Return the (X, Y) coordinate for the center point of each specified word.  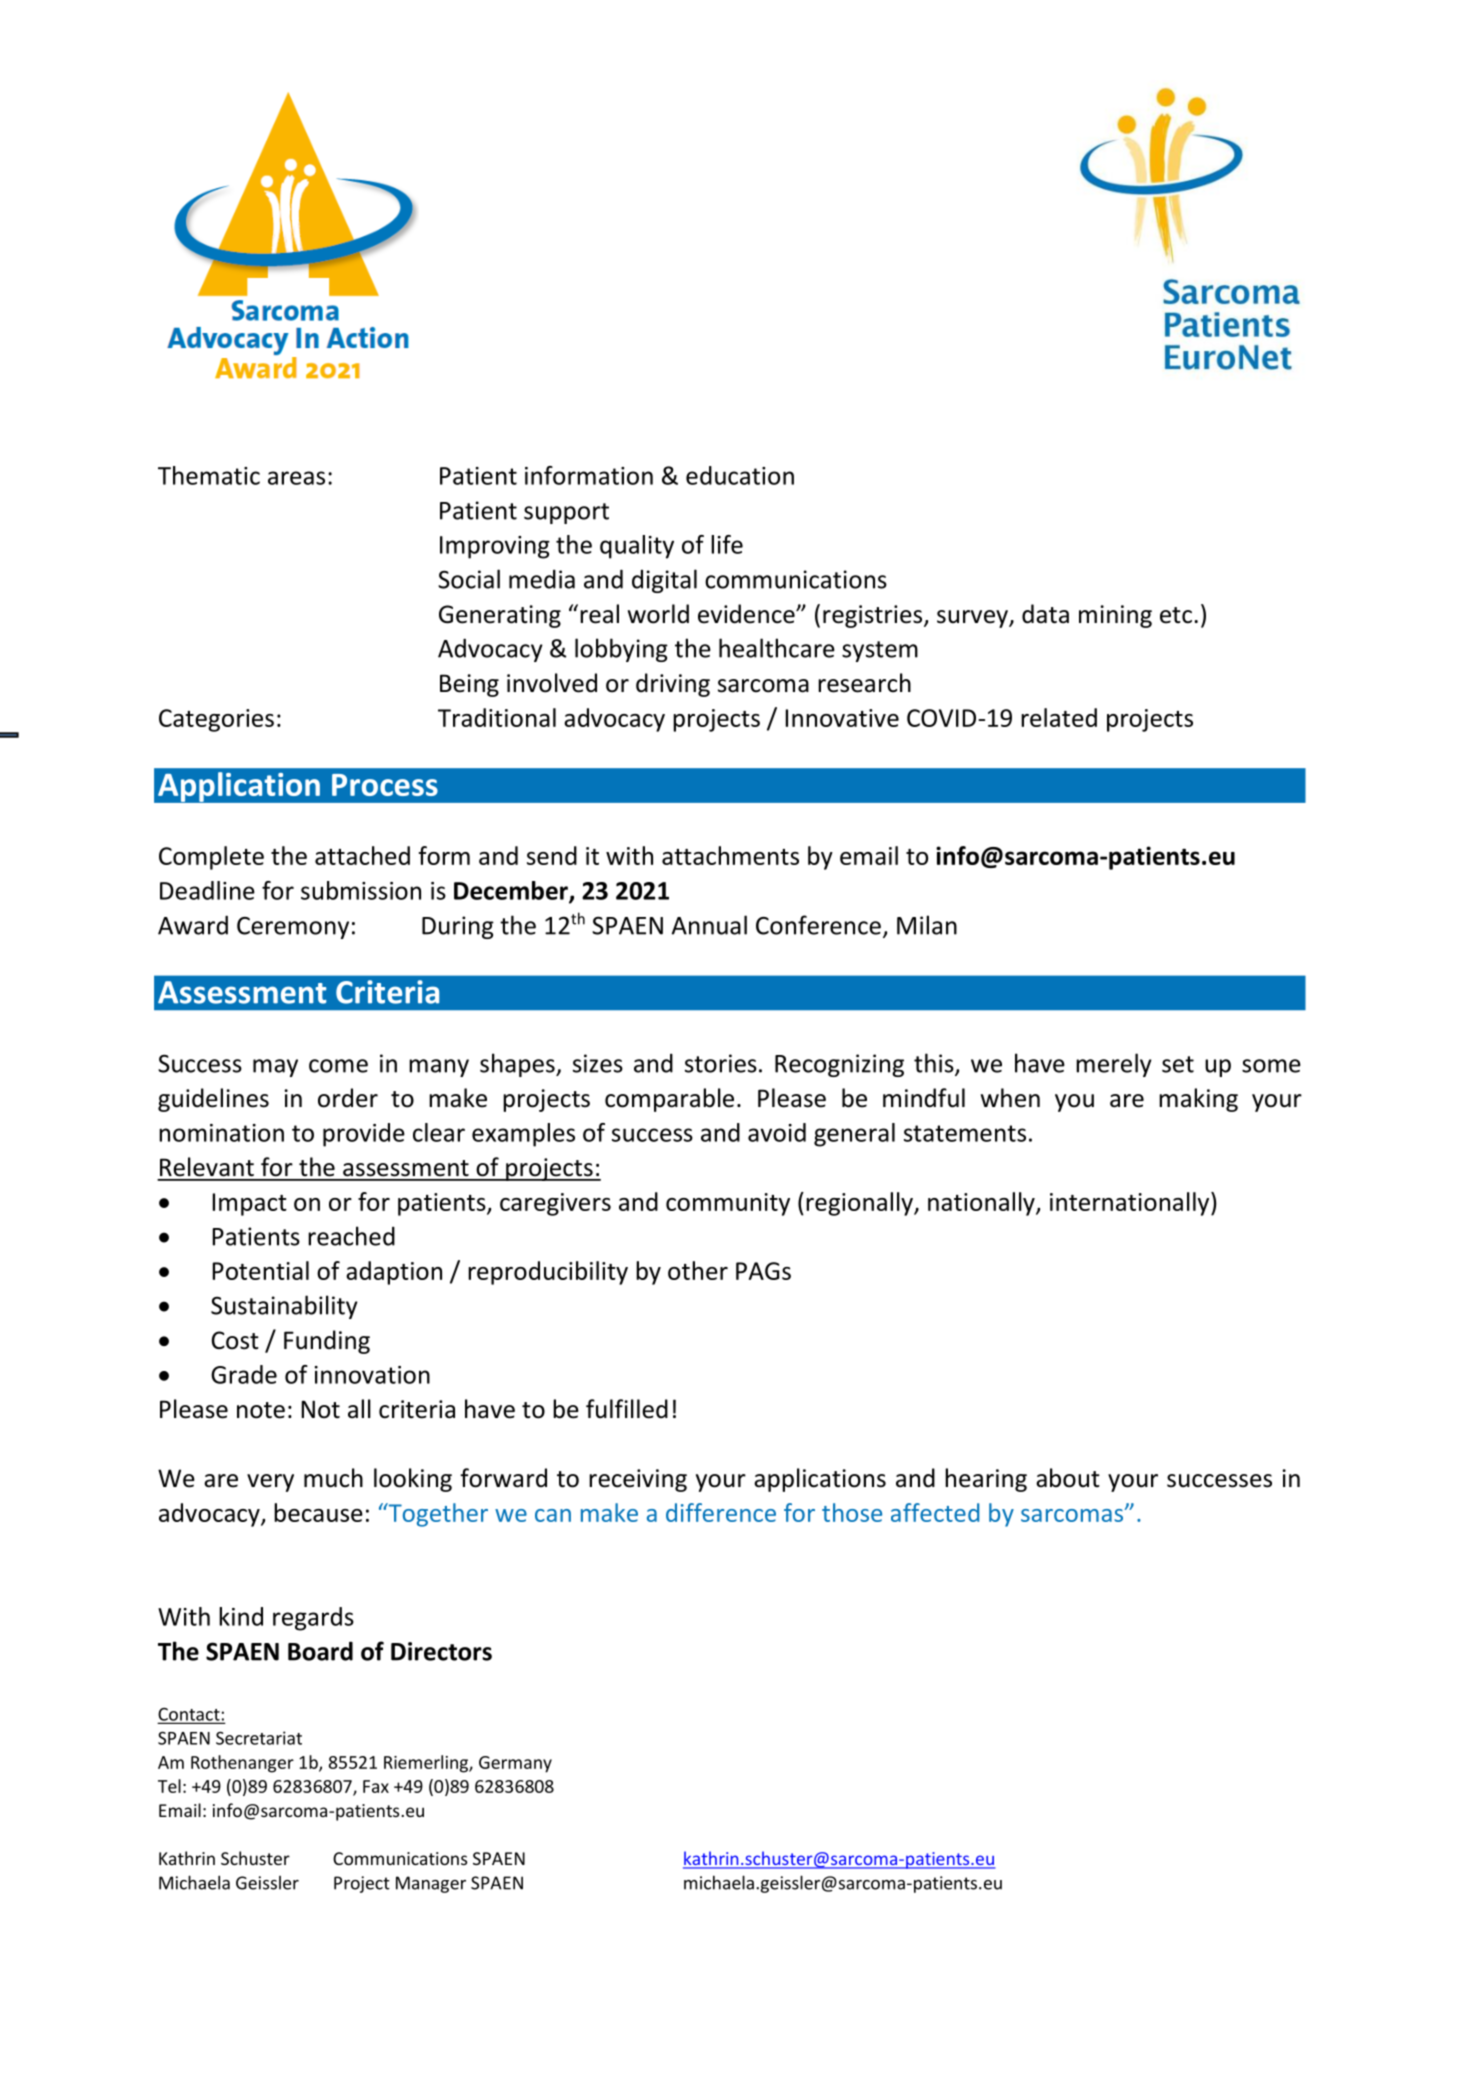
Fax (376, 1786)
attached (362, 855)
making (1198, 1100)
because (318, 1512)
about (1068, 1478)
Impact (249, 1204)
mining (1115, 616)
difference (721, 1512)
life (727, 544)
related (1059, 717)
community (728, 1204)
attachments (730, 855)
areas (296, 478)
